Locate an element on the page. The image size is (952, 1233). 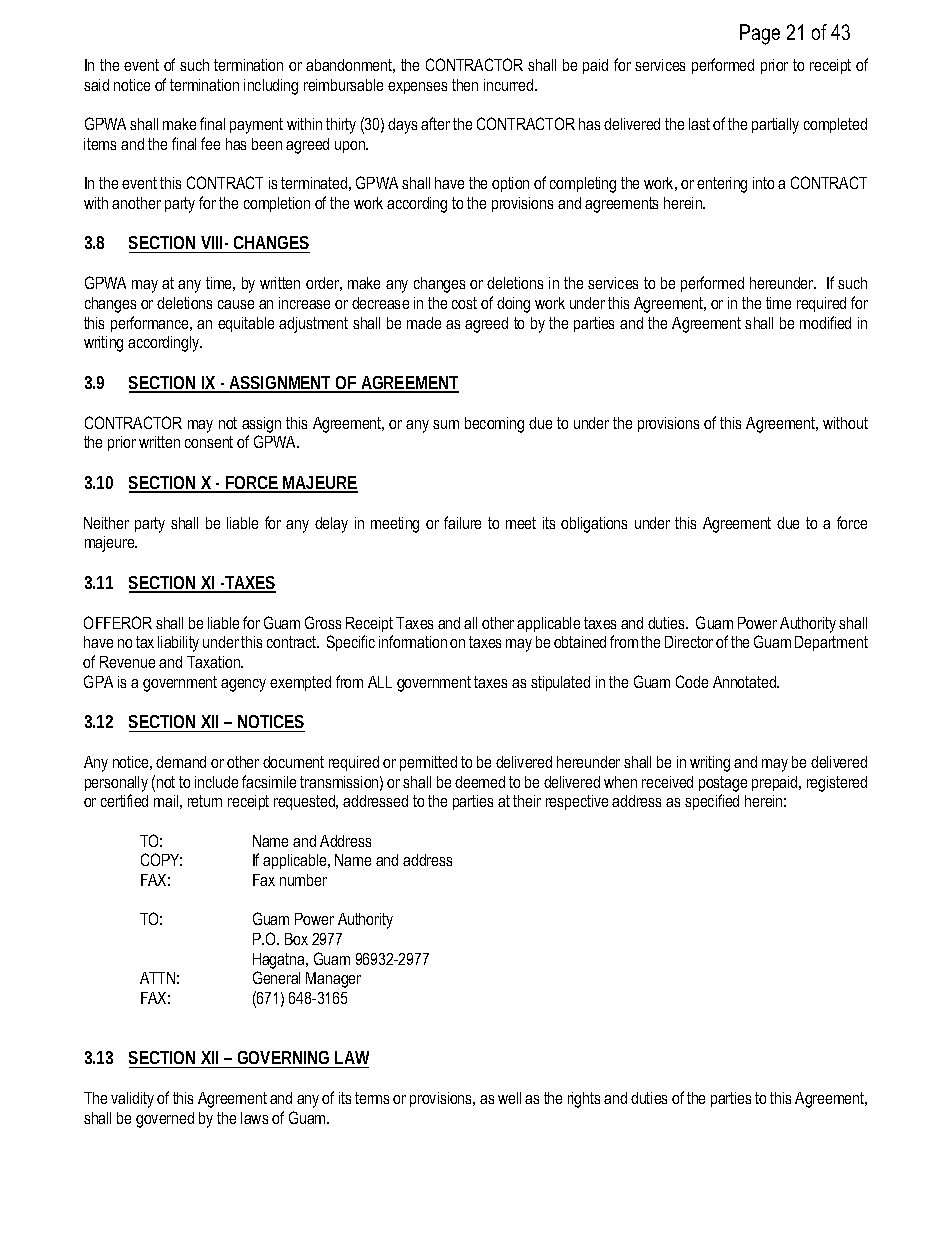
cost is located at coordinates (464, 303).
